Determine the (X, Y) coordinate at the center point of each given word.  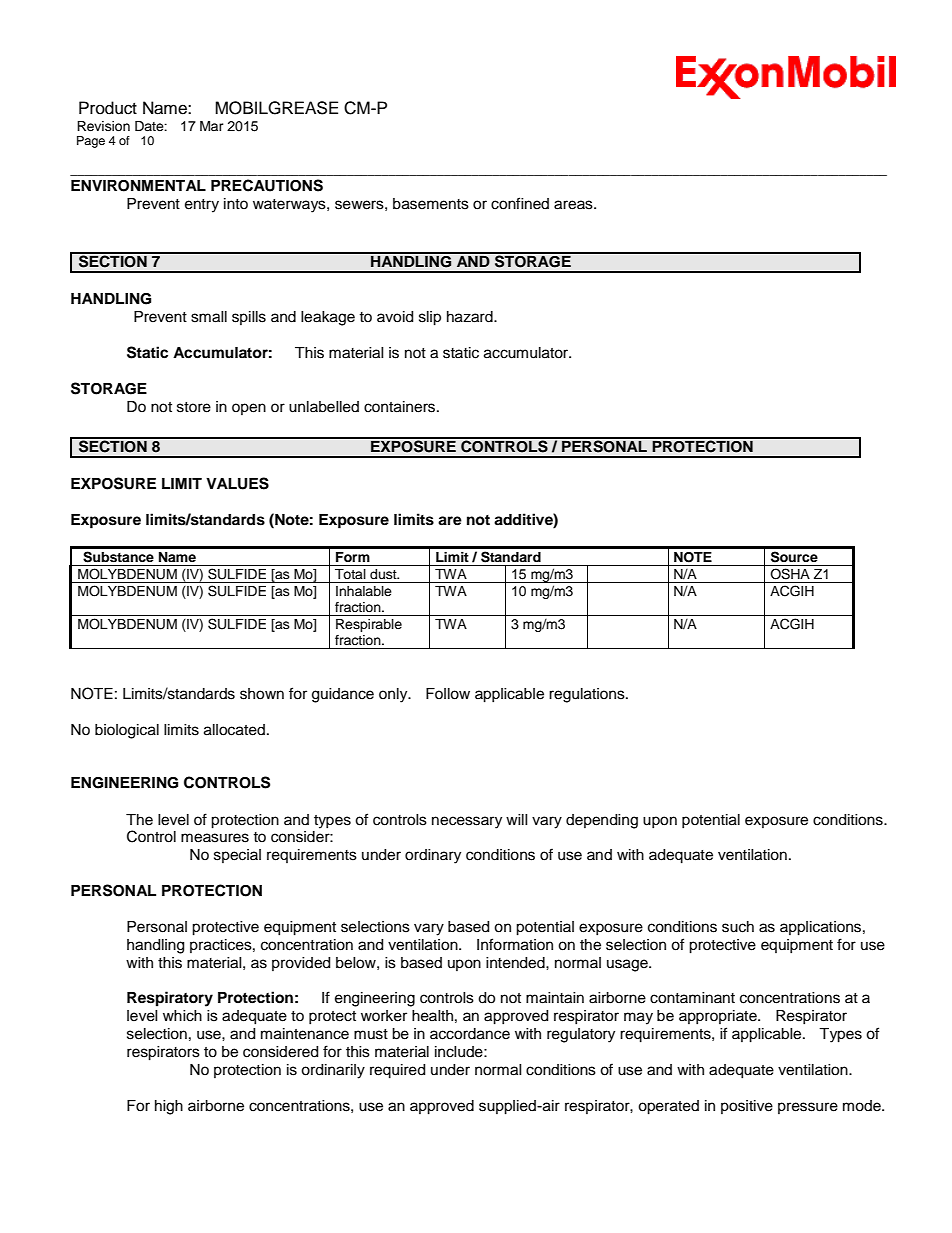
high (169, 1107)
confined (520, 203)
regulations (588, 695)
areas (574, 205)
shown (262, 694)
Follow (448, 694)
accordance (470, 1034)
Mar (212, 126)
